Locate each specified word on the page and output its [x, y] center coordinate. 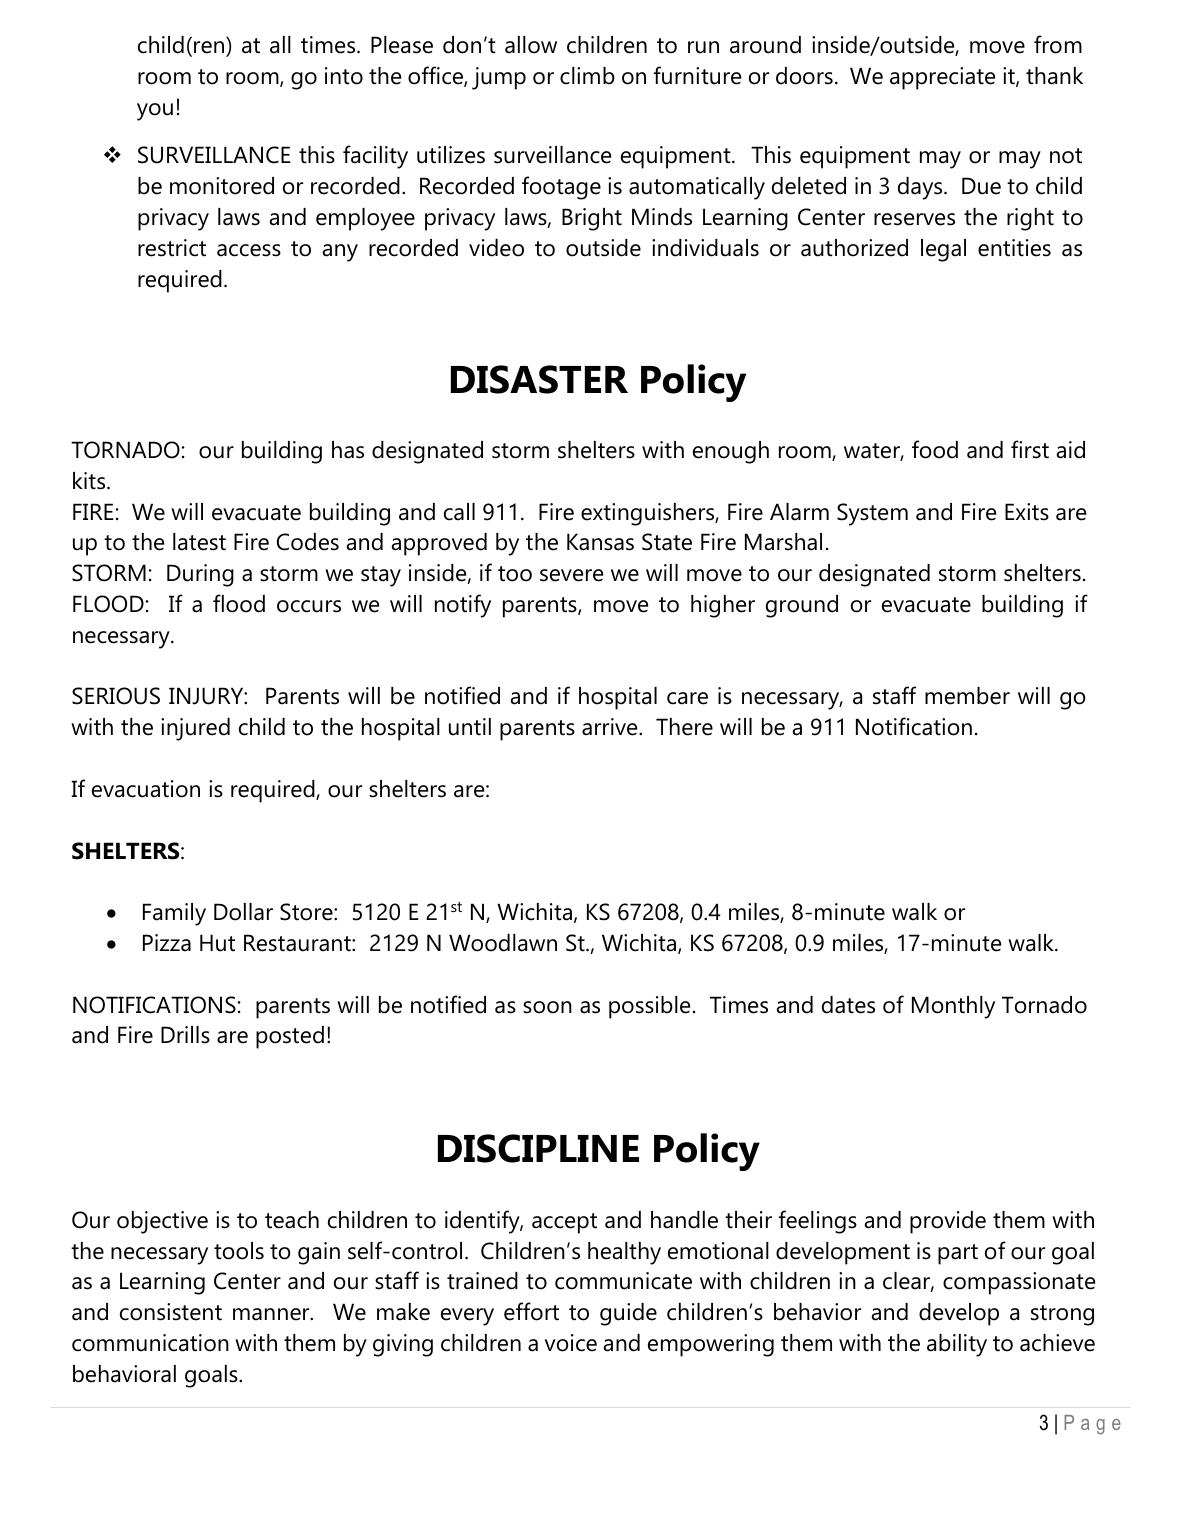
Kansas [600, 542]
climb [587, 76]
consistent [171, 1312]
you [155, 112]
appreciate [942, 78]
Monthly [953, 1007]
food [935, 449]
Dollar [243, 912]
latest [199, 542]
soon [547, 1007]
